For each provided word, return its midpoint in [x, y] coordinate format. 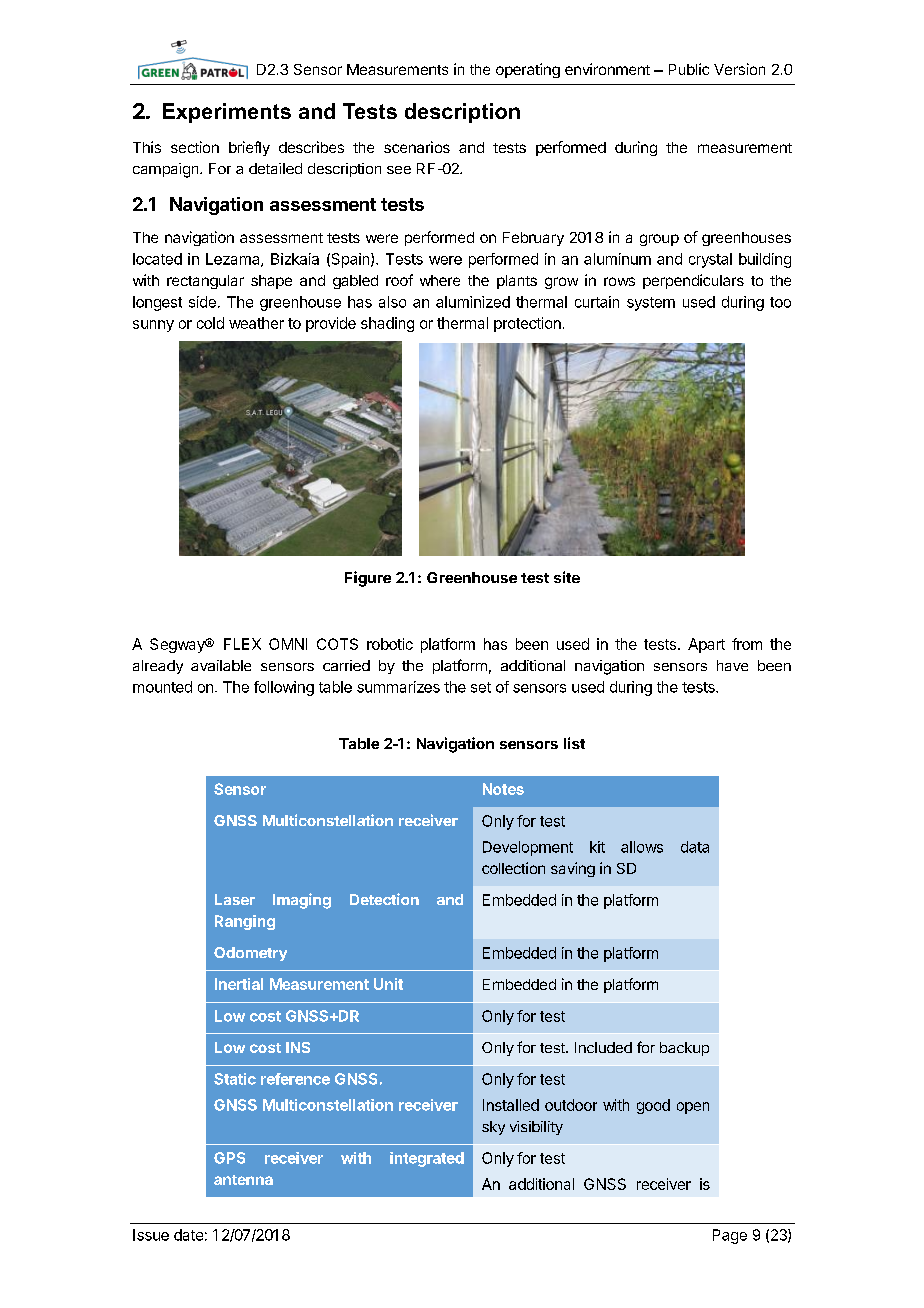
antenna [243, 1180]
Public [689, 69]
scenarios [417, 147]
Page [730, 1236]
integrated [427, 1159]
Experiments [227, 113]
